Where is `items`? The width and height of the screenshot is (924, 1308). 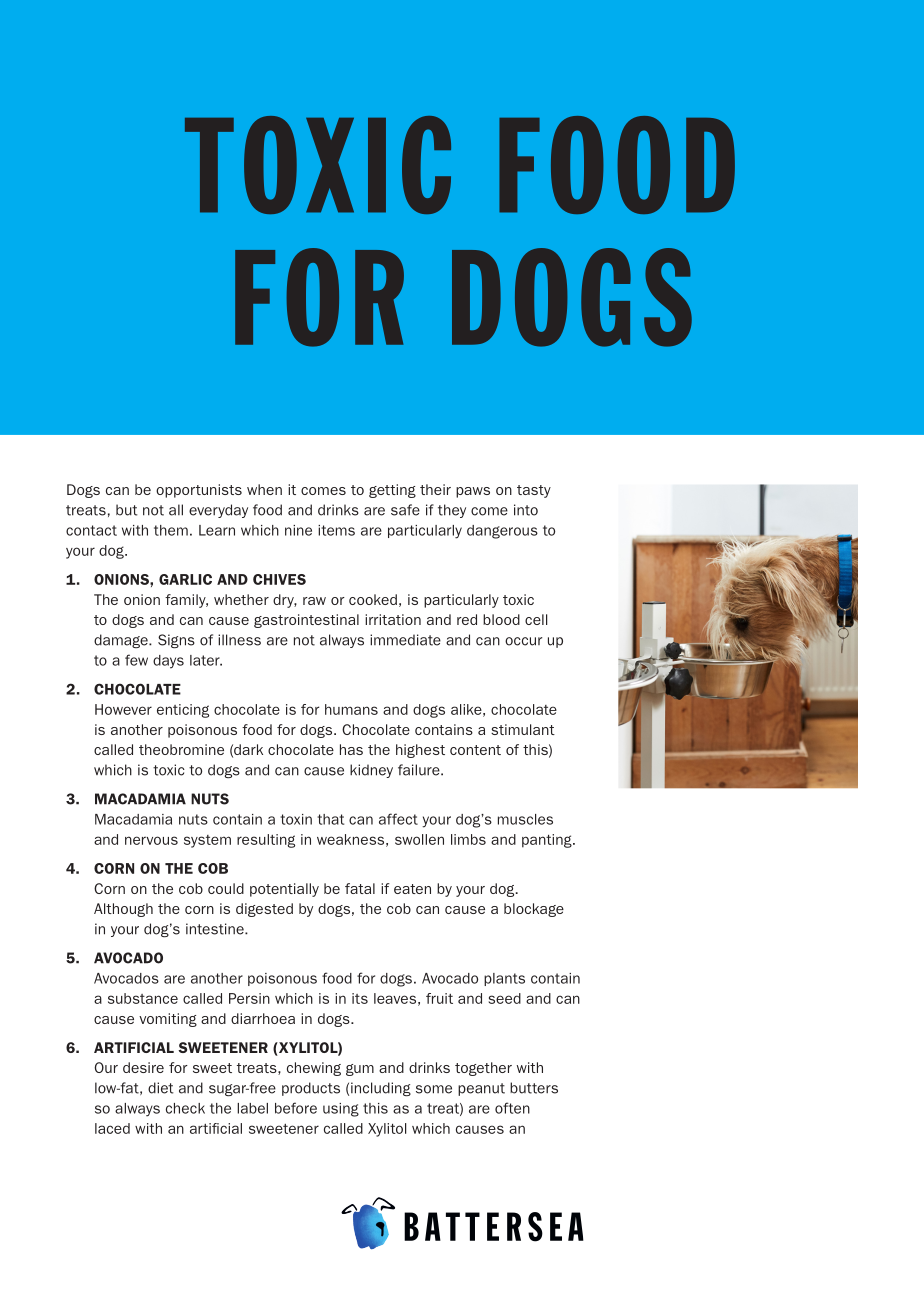 items is located at coordinates (336, 530).
